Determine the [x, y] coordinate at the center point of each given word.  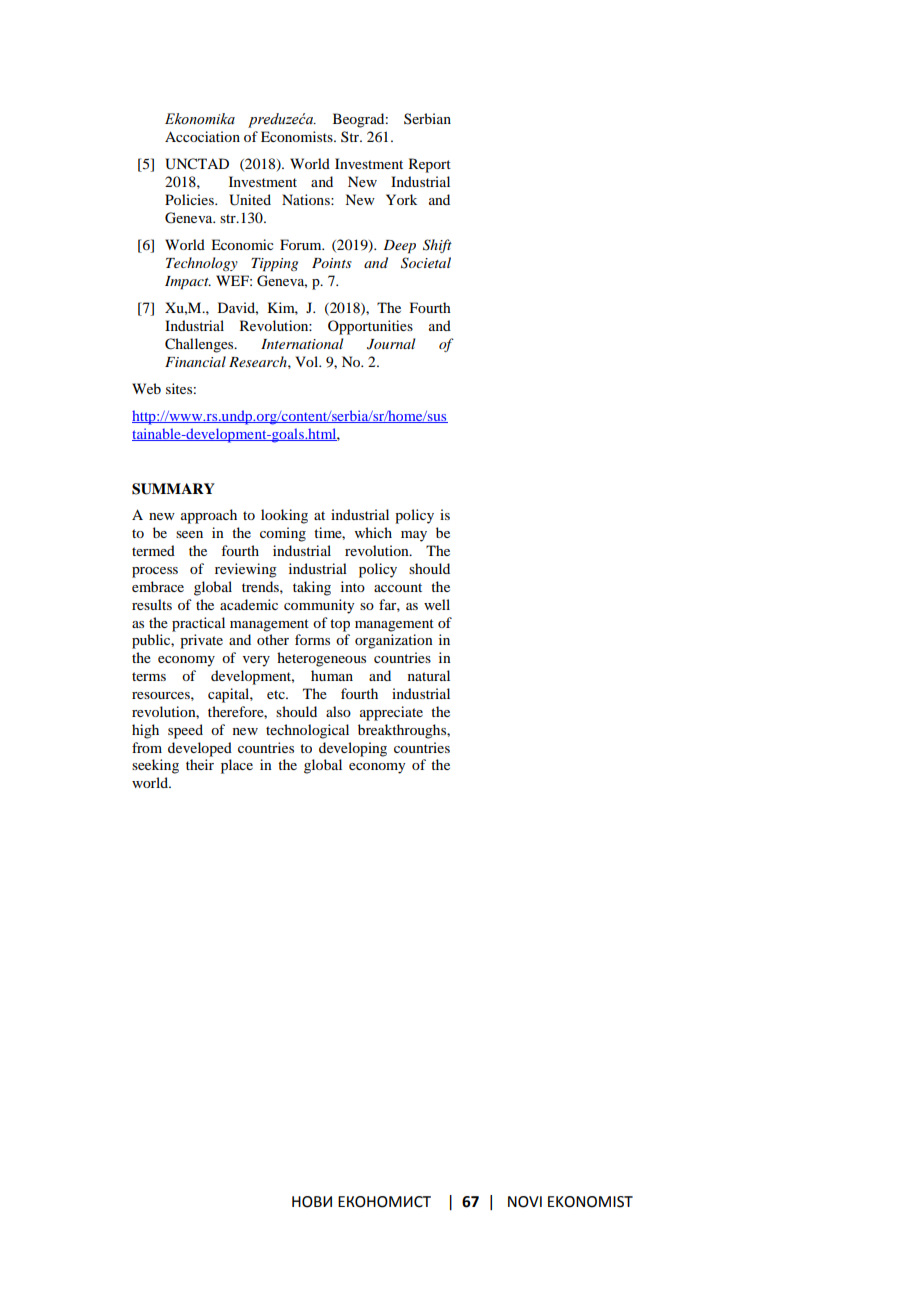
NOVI [525, 1202]
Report [430, 165]
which [373, 532]
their [200, 764]
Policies [190, 199]
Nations [307, 199]
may [414, 536]
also [338, 711]
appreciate [391, 713]
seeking [155, 766]
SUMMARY [173, 489]
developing [353, 749]
